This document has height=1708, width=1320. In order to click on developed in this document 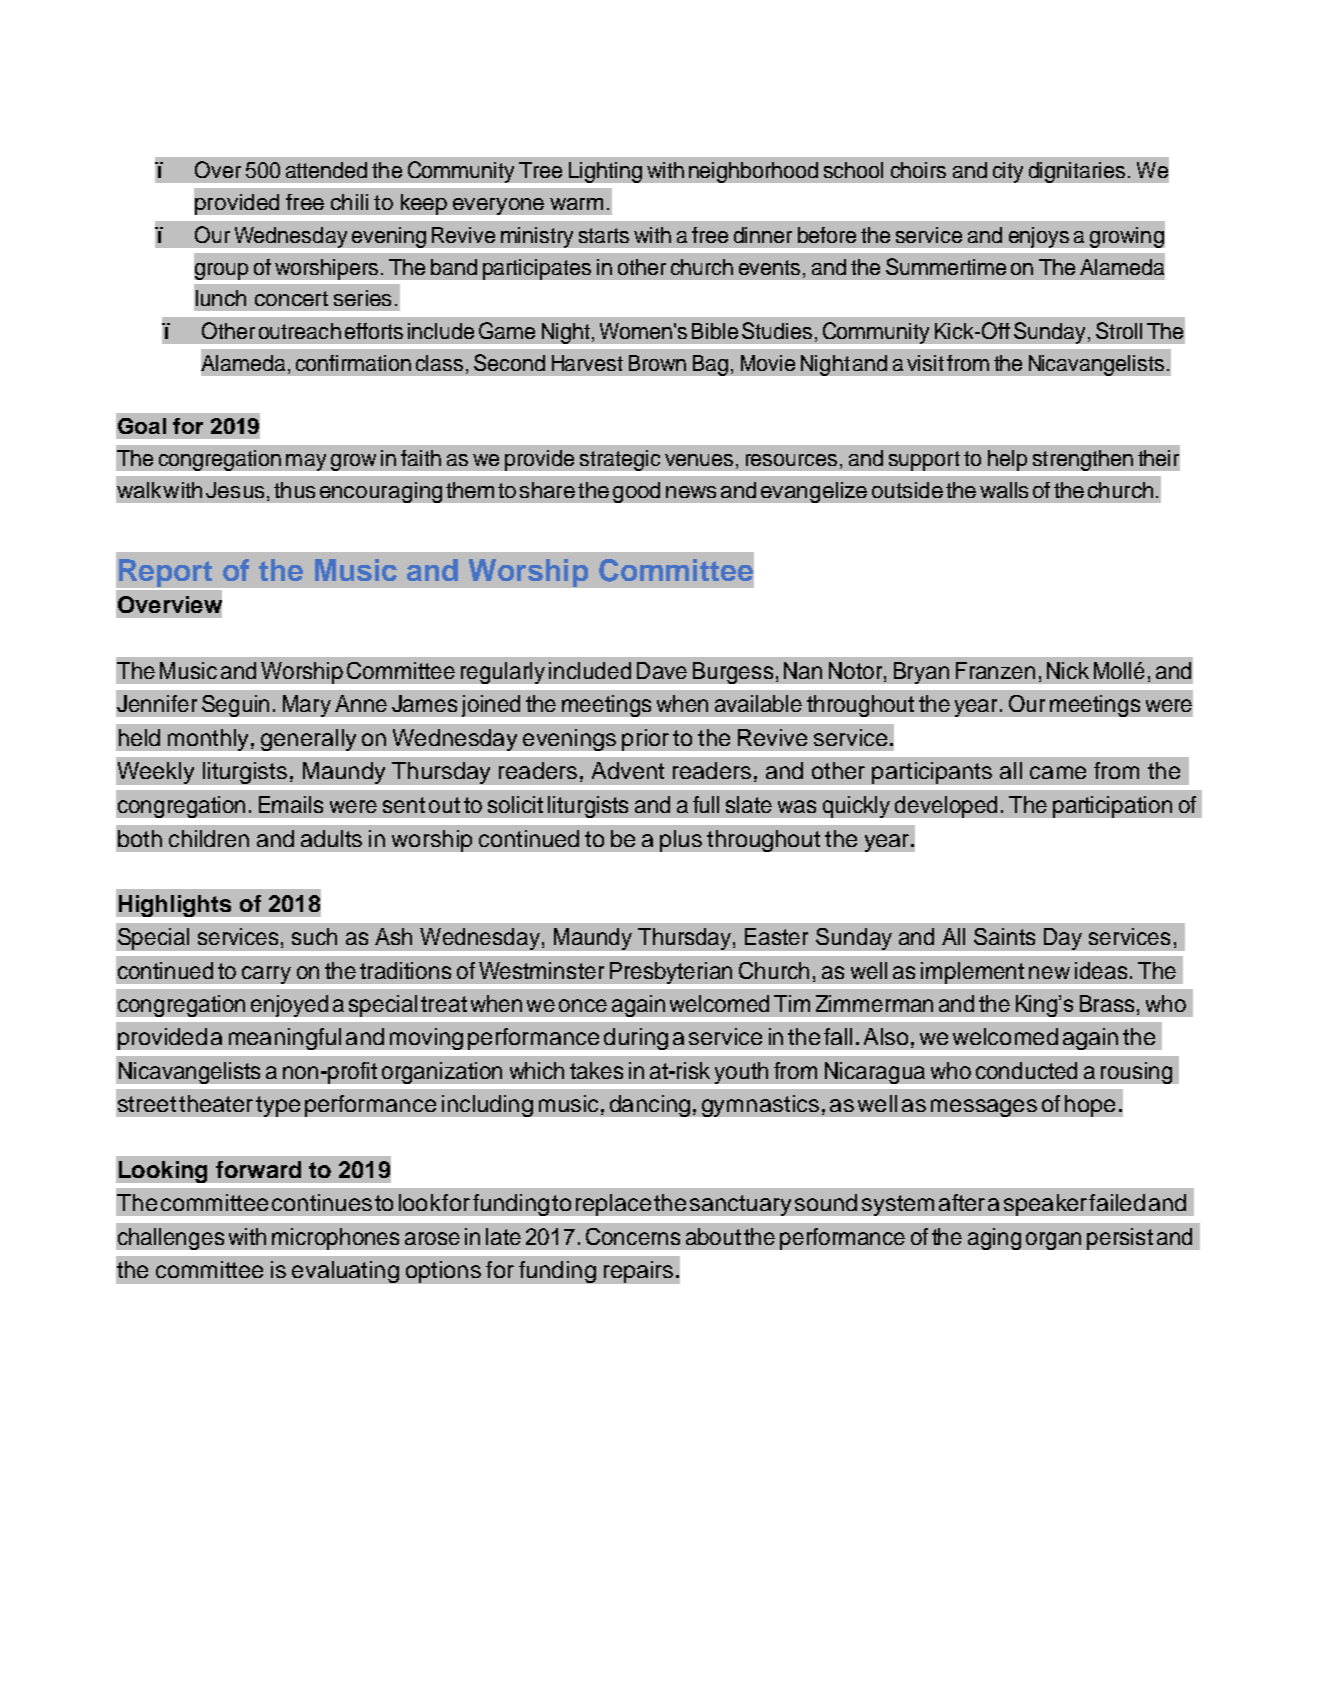, I will do `click(946, 807)`.
